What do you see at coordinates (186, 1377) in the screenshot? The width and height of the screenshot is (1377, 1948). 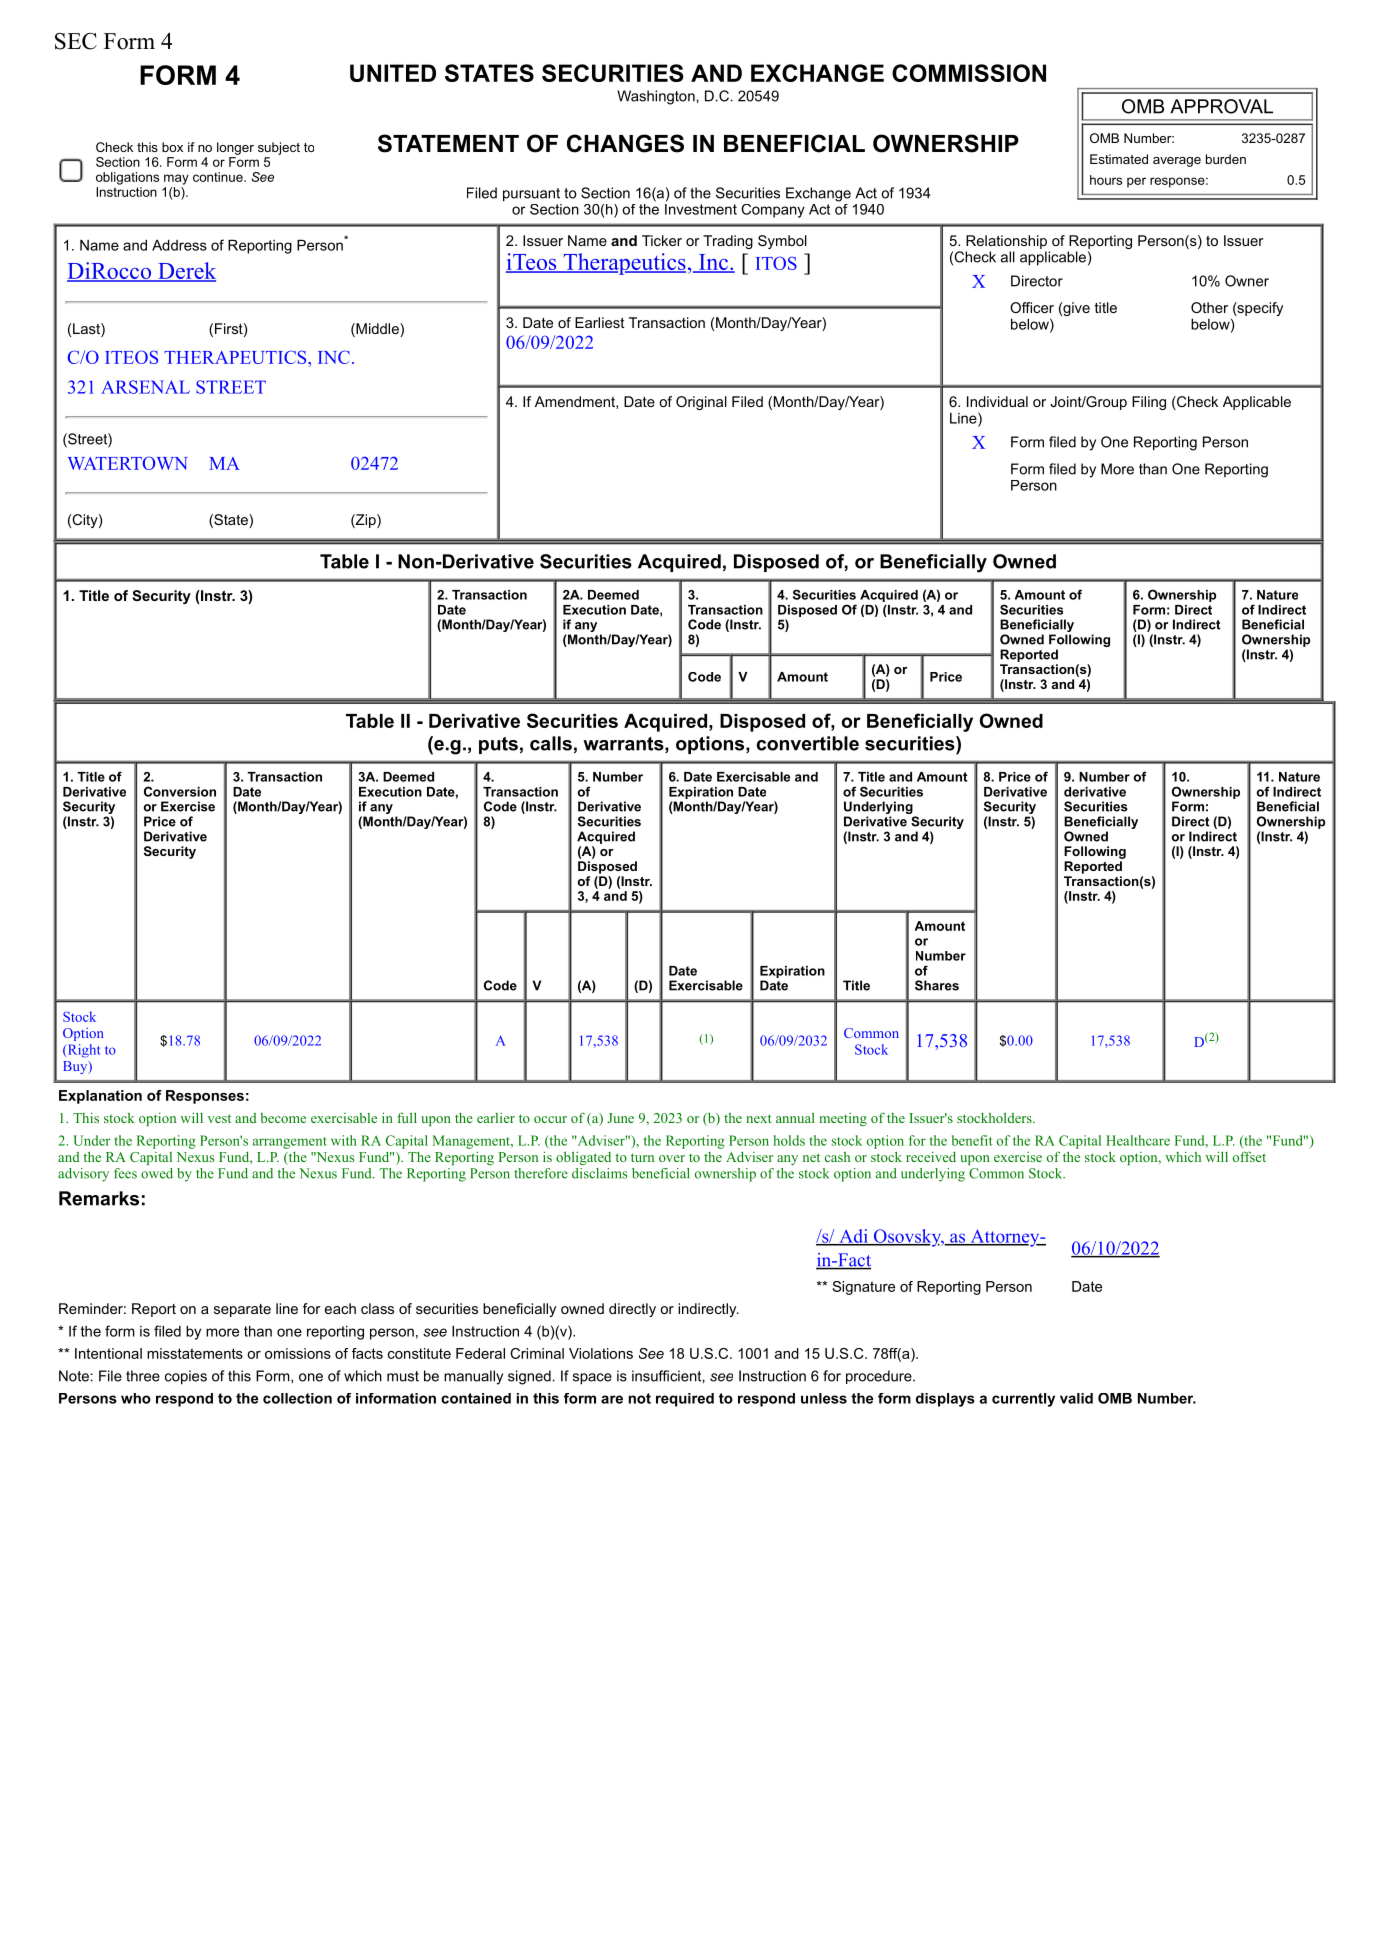 I see `copies` at bounding box center [186, 1377].
